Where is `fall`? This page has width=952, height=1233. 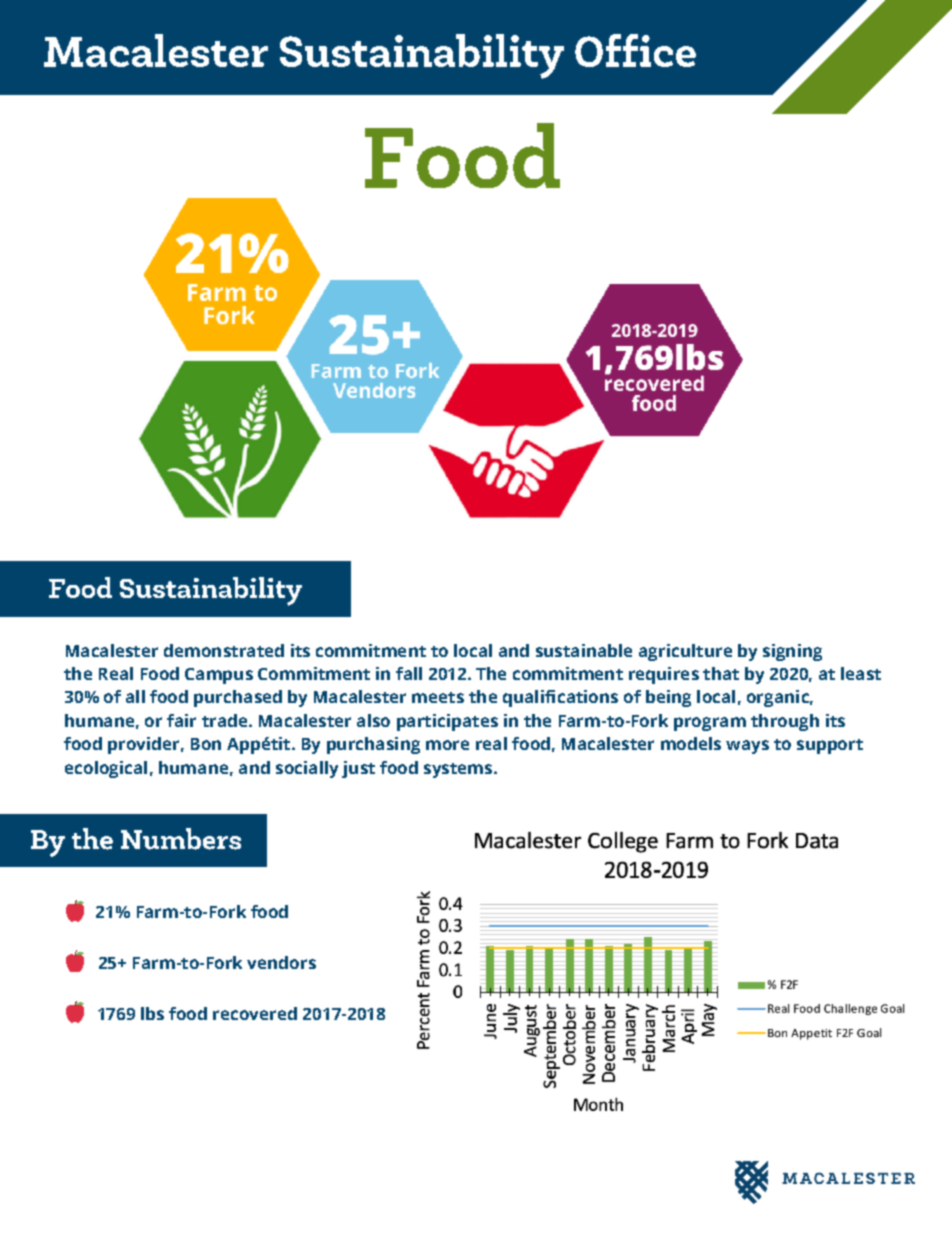
fall is located at coordinates (409, 673).
